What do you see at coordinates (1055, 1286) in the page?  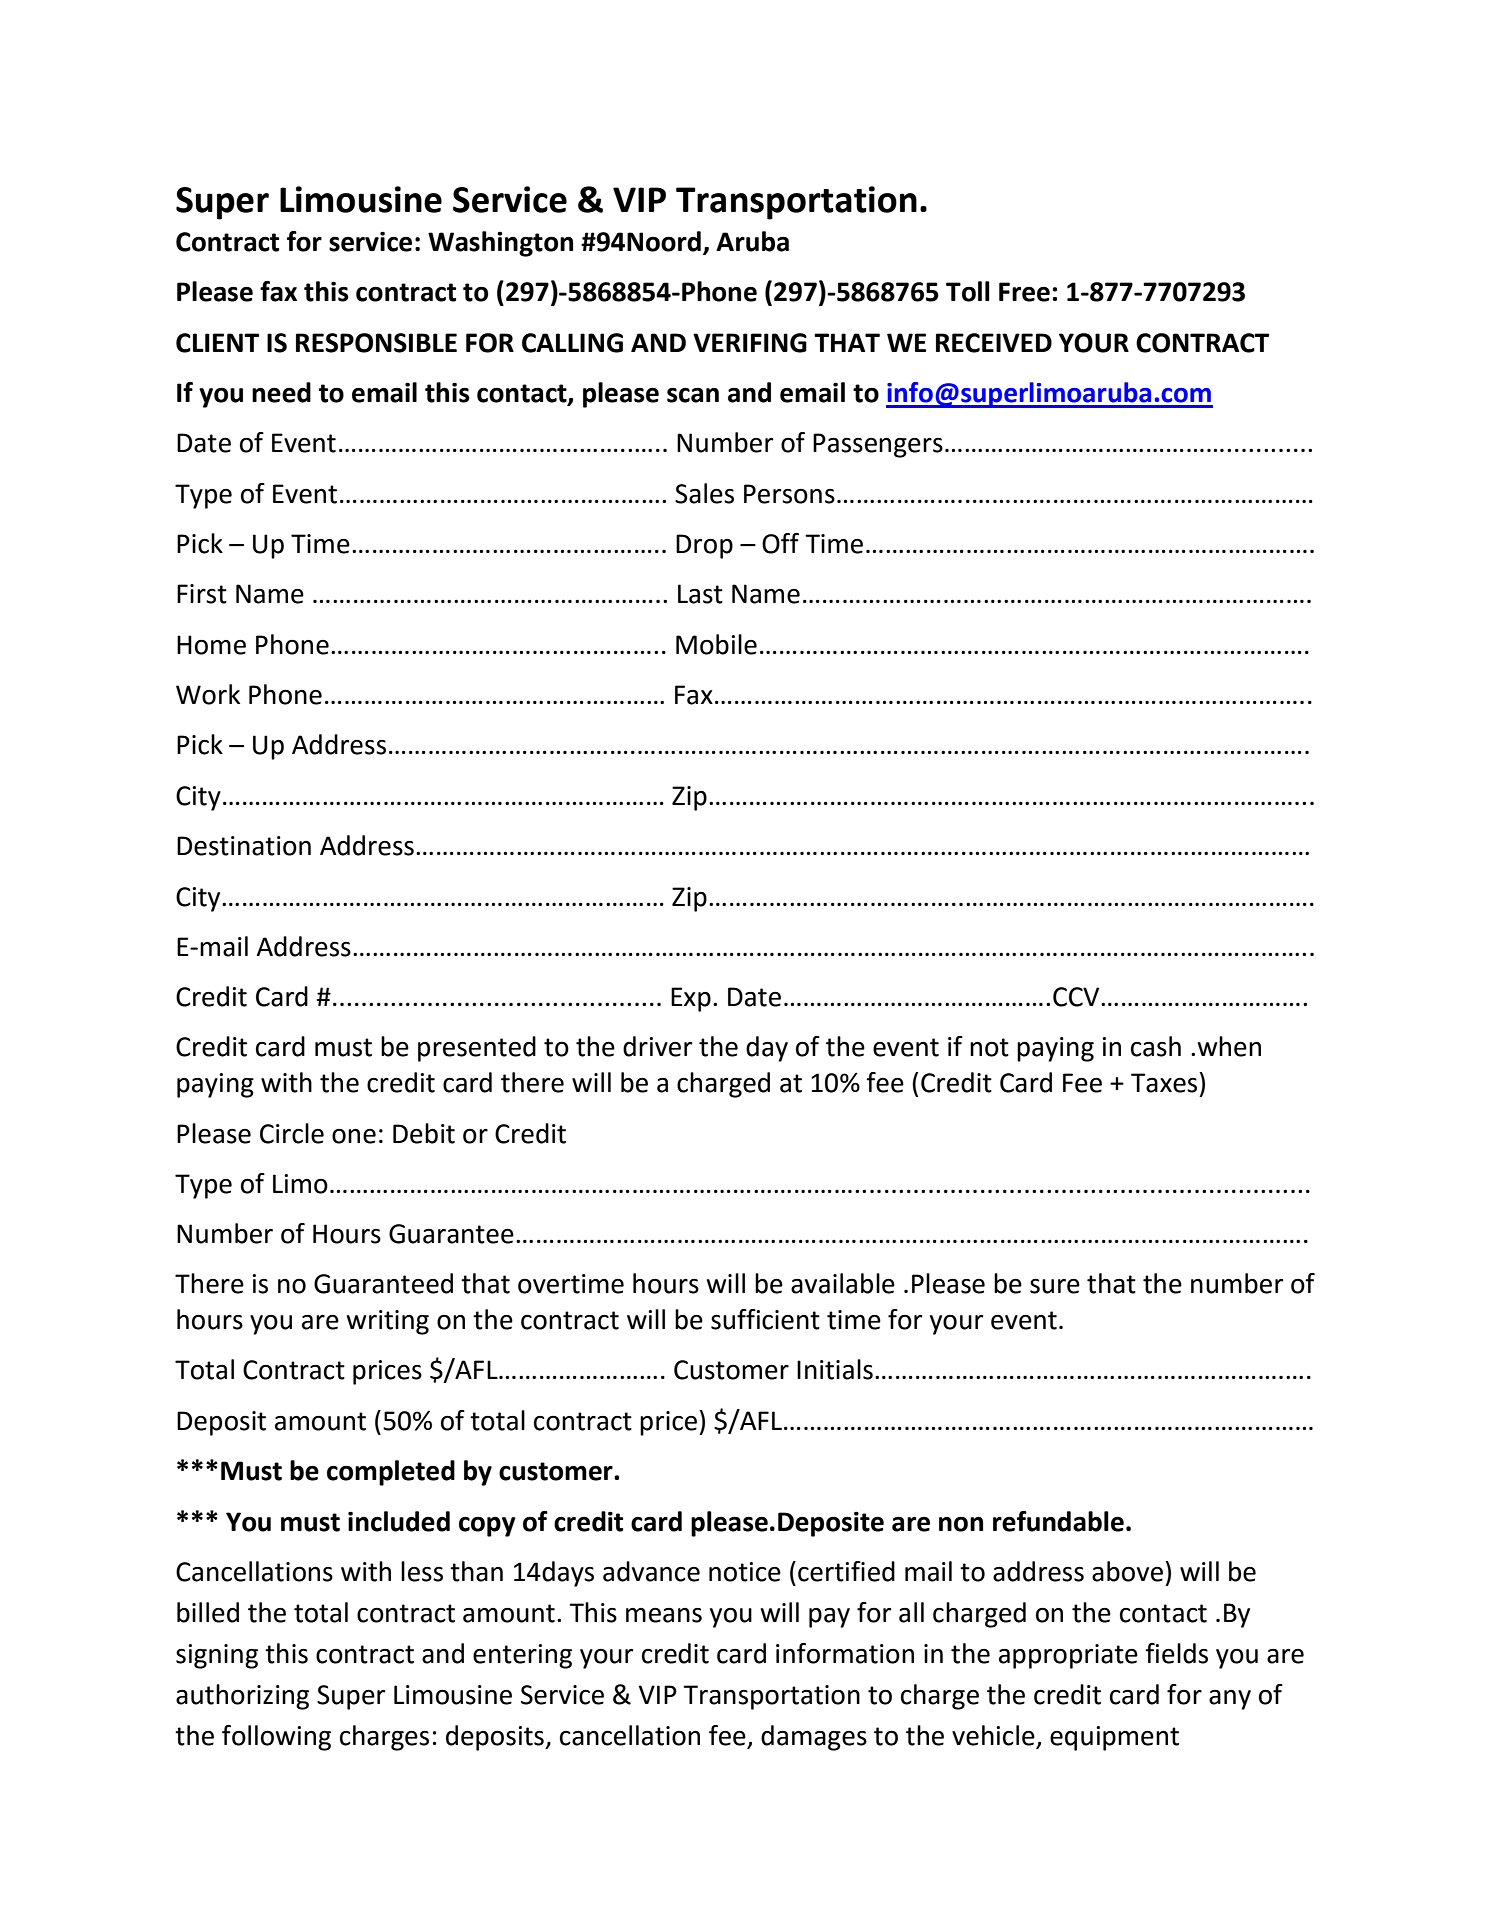 I see `sure` at bounding box center [1055, 1286].
